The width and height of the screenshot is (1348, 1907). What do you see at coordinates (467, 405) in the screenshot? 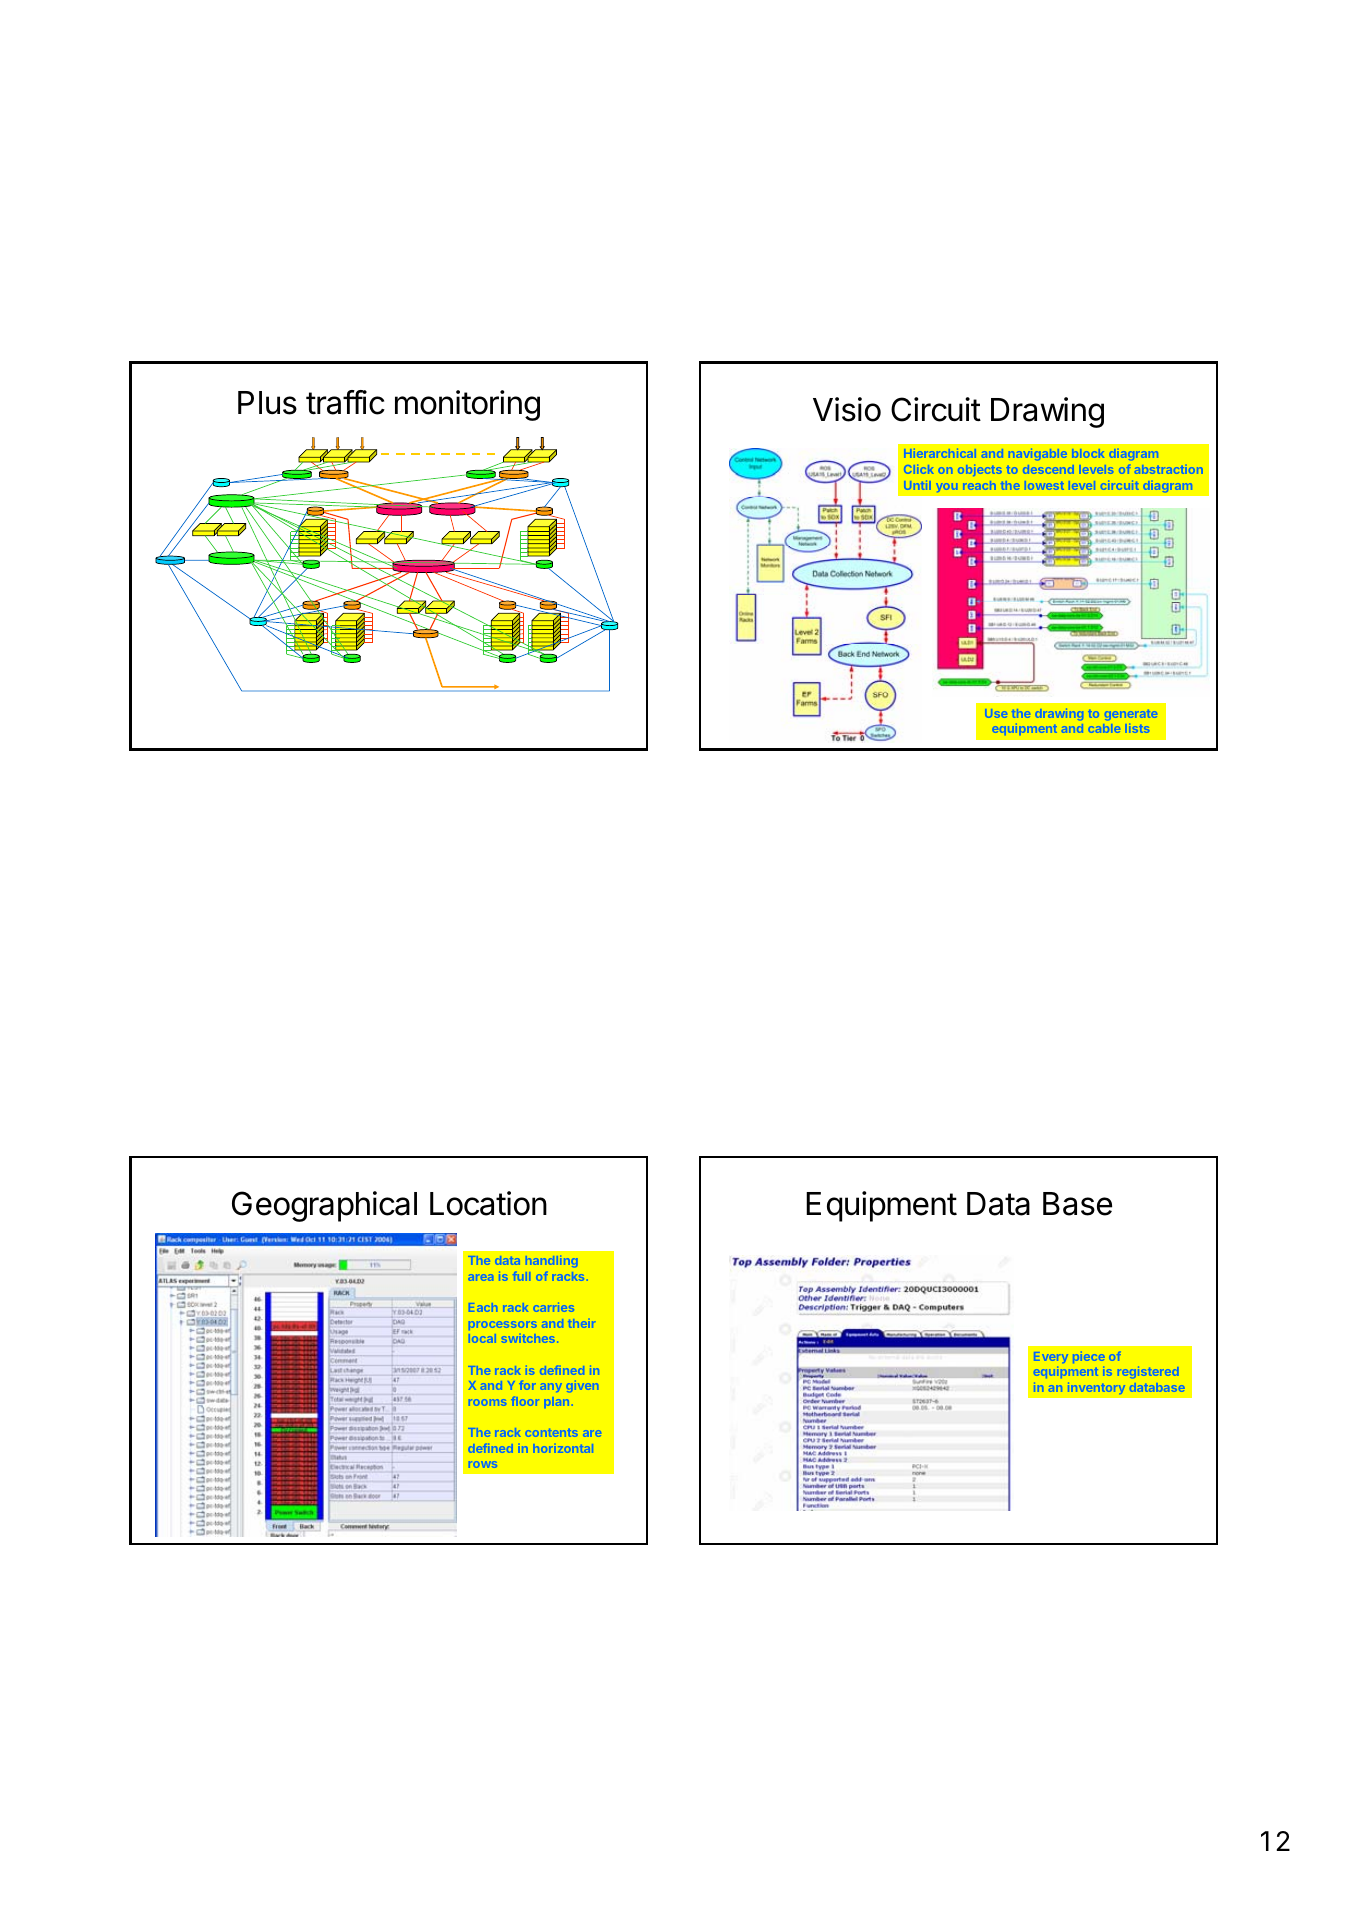
I see `monitoring` at bounding box center [467, 405].
